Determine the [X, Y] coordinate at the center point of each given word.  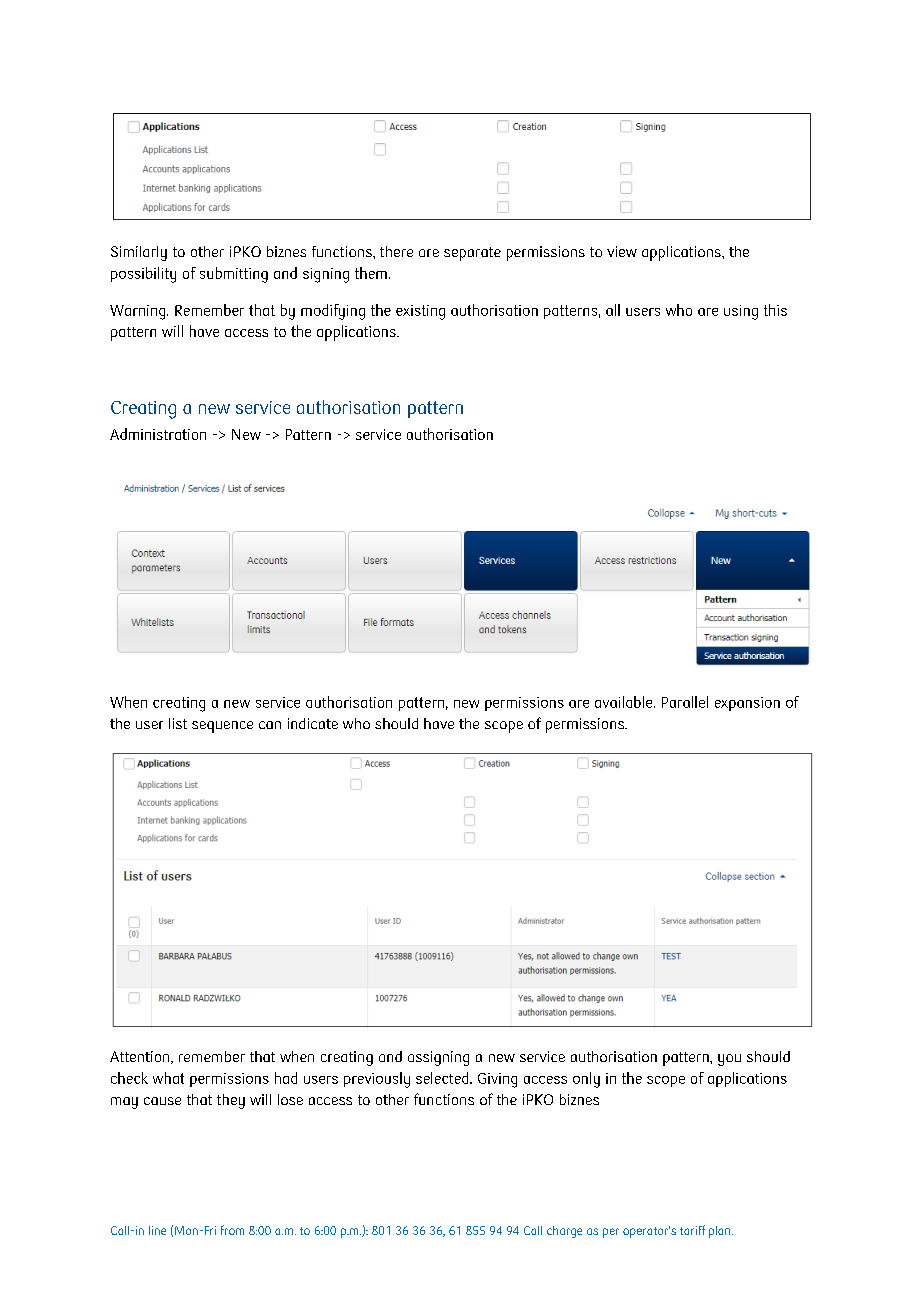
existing [420, 312]
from [232, 1230]
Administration [158, 434]
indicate [313, 723]
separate [472, 254]
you [729, 1060]
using [741, 312]
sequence [222, 727]
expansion [747, 704]
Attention [141, 1057]
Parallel [685, 702]
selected [443, 1078]
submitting [234, 275]
